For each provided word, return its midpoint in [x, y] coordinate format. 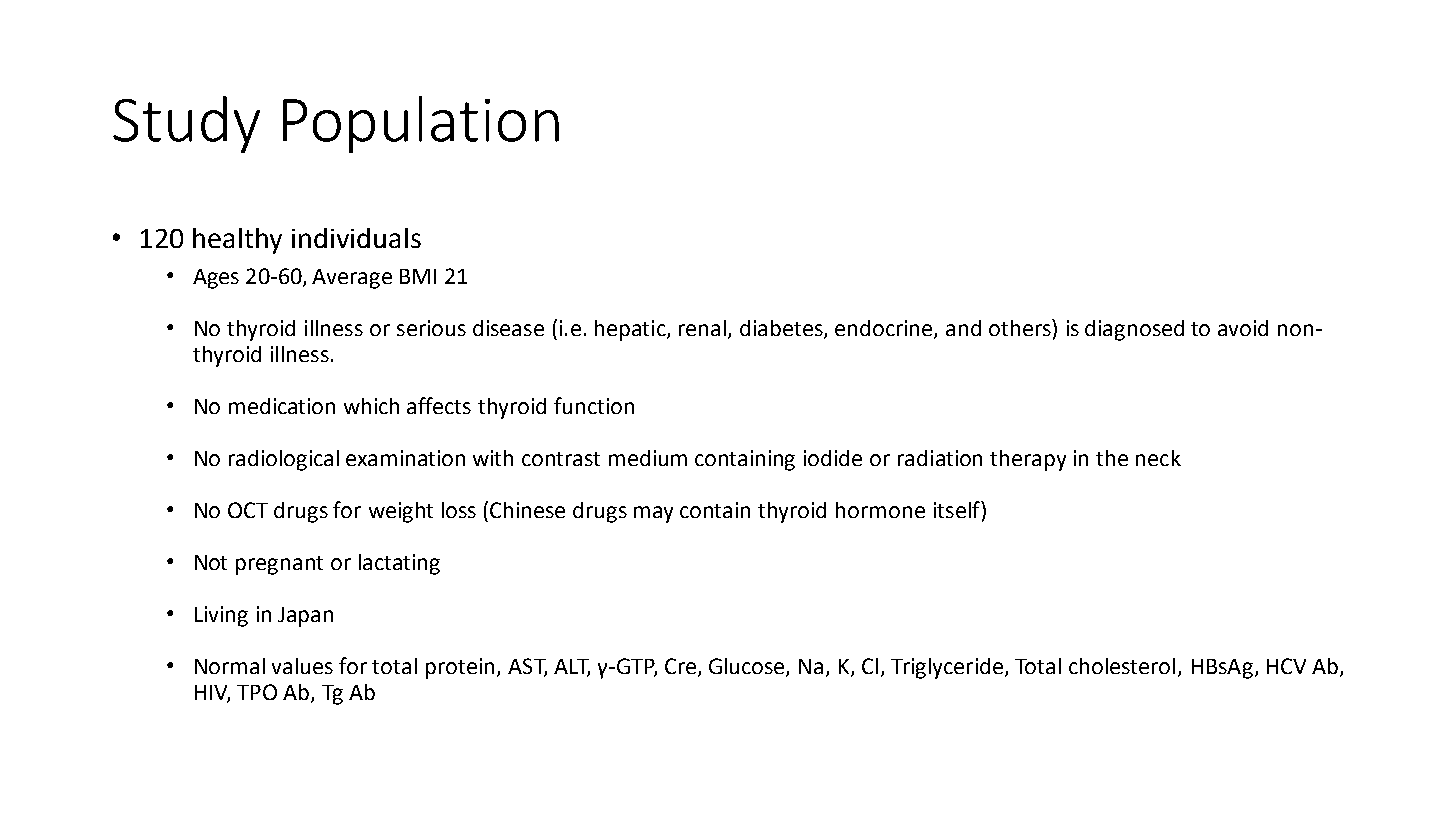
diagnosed [1134, 330]
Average [352, 279]
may [653, 514]
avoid [1243, 328]
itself [958, 509]
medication [282, 406]
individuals [356, 238]
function [594, 405]
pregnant [279, 565]
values [302, 666]
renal [702, 328]
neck [1158, 458]
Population [421, 124]
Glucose [748, 667]
